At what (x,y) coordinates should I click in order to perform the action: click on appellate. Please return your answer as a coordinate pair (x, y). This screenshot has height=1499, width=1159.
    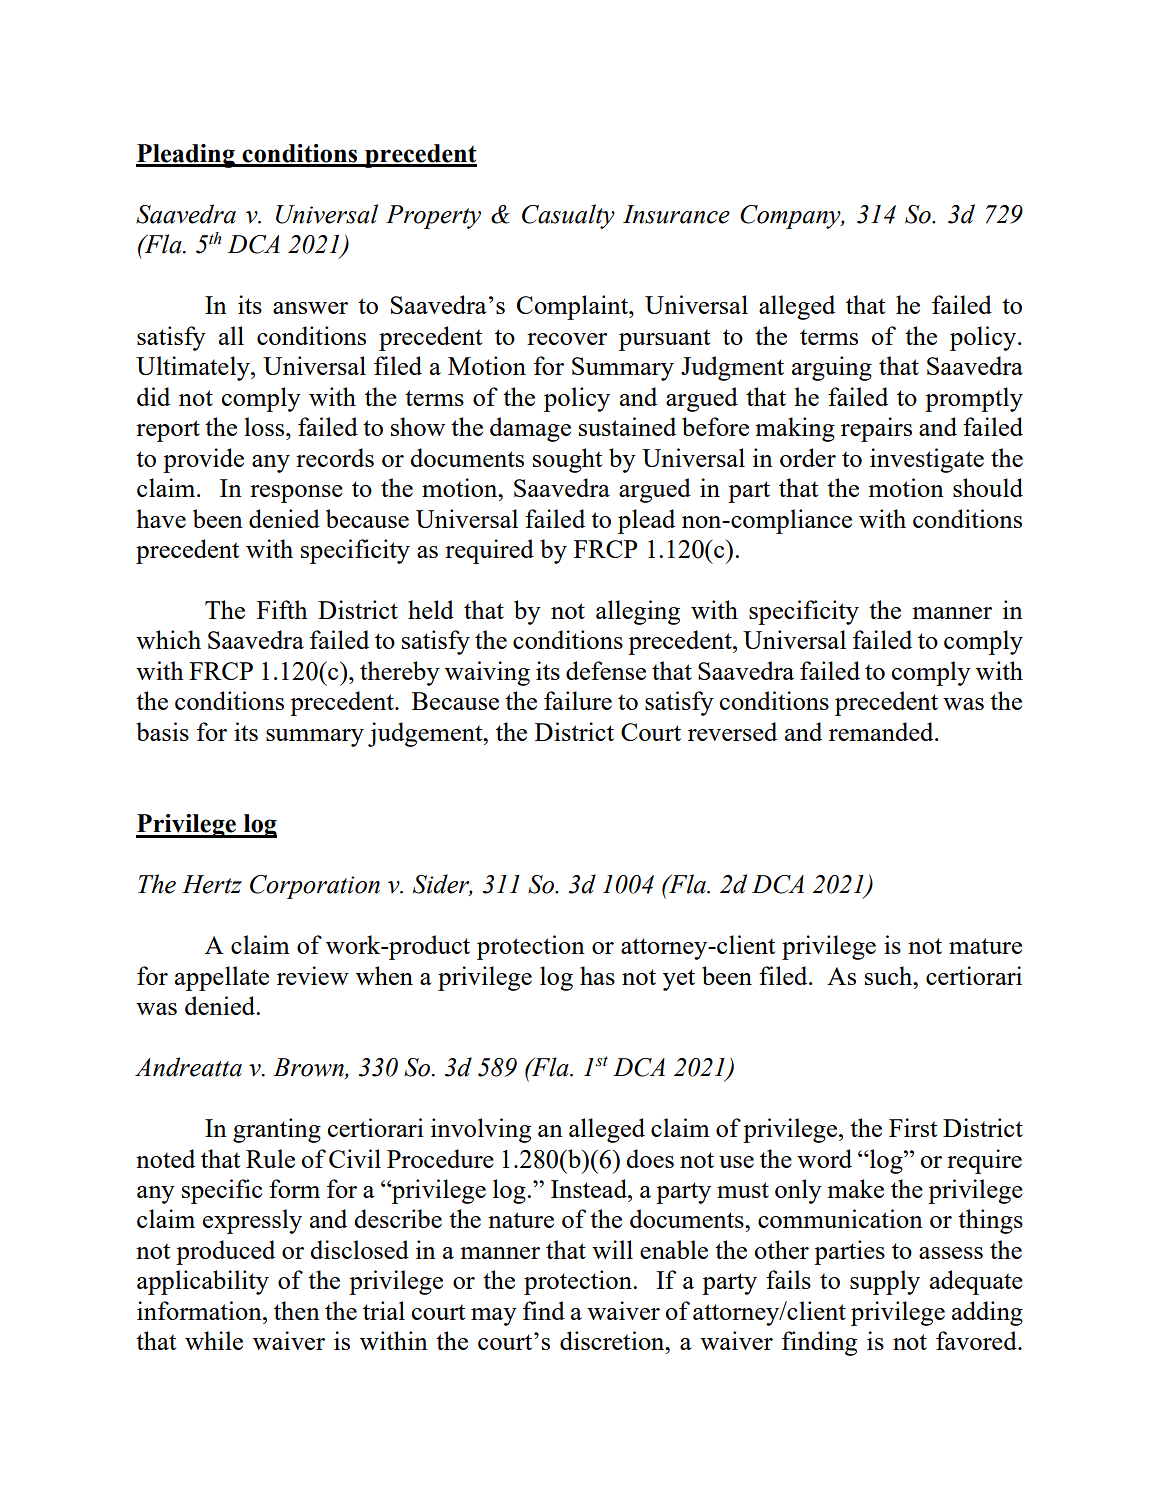
    Looking at the image, I should click on (222, 978).
